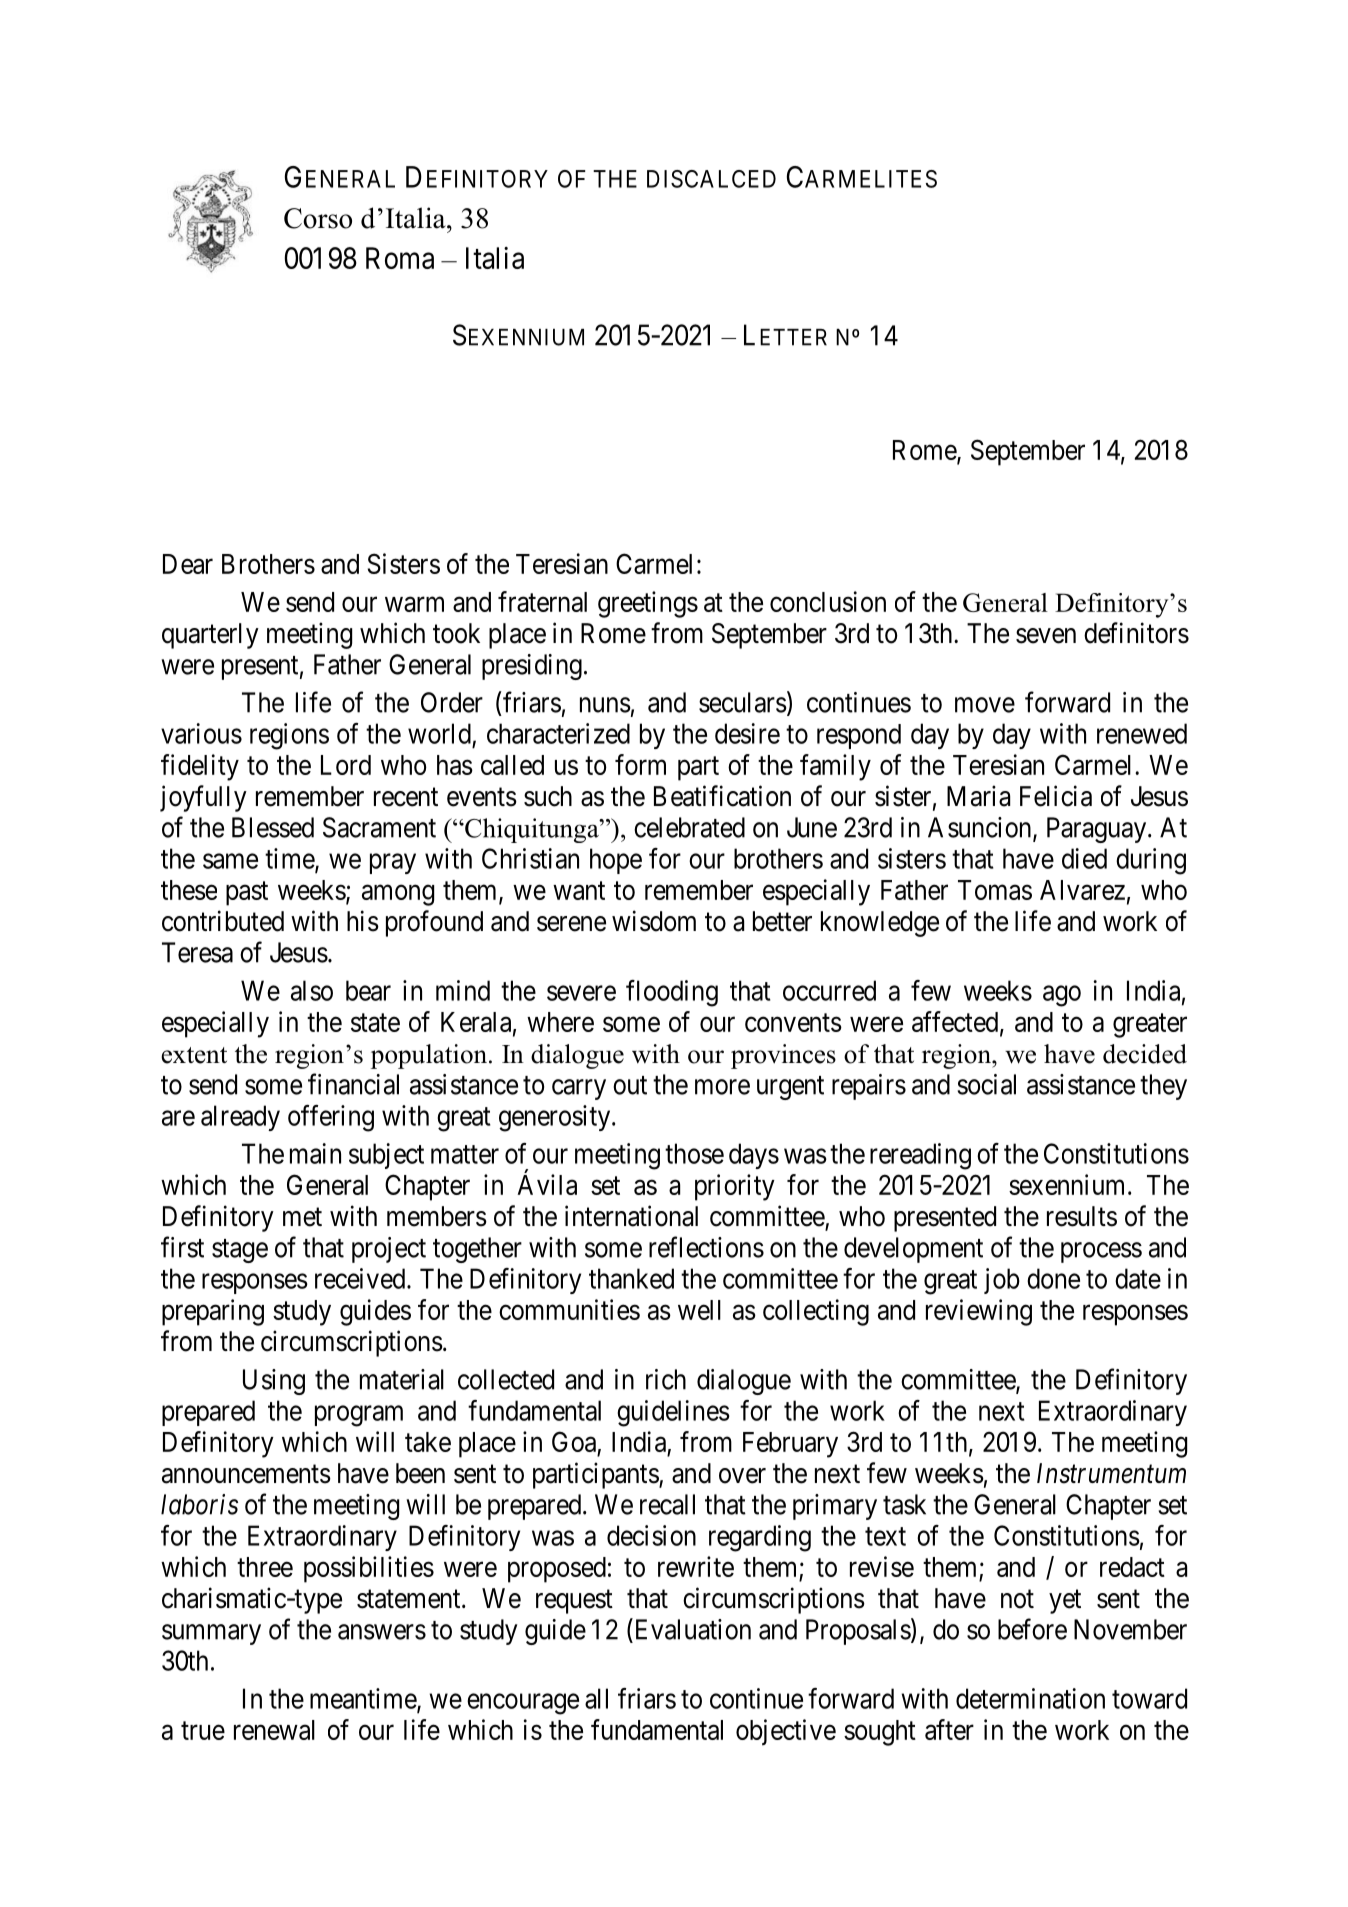  I want to click on move, so click(985, 705).
